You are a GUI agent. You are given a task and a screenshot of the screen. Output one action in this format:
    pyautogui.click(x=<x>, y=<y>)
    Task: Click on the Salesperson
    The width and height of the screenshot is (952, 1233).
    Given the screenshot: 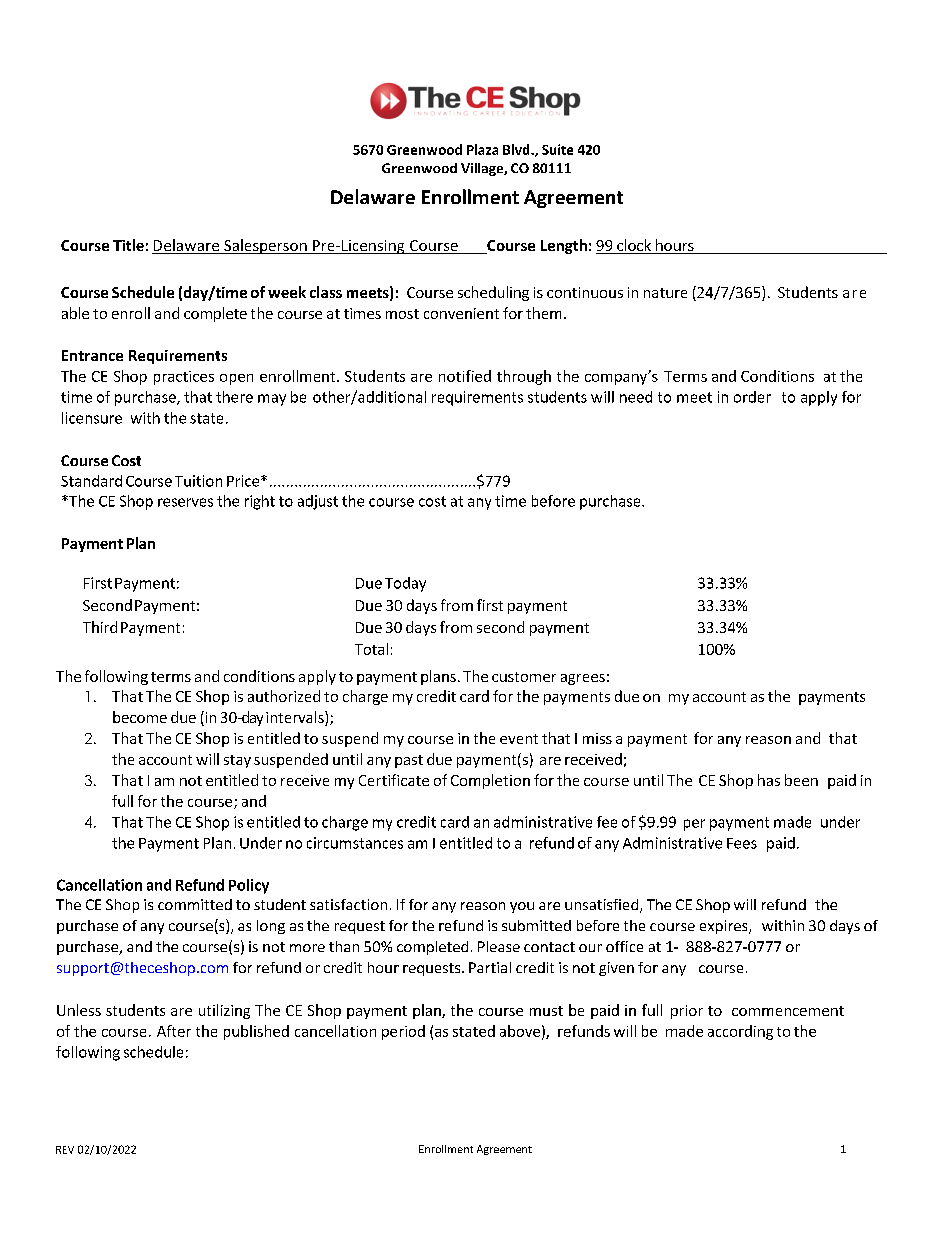 What is the action you would take?
    pyautogui.click(x=265, y=246)
